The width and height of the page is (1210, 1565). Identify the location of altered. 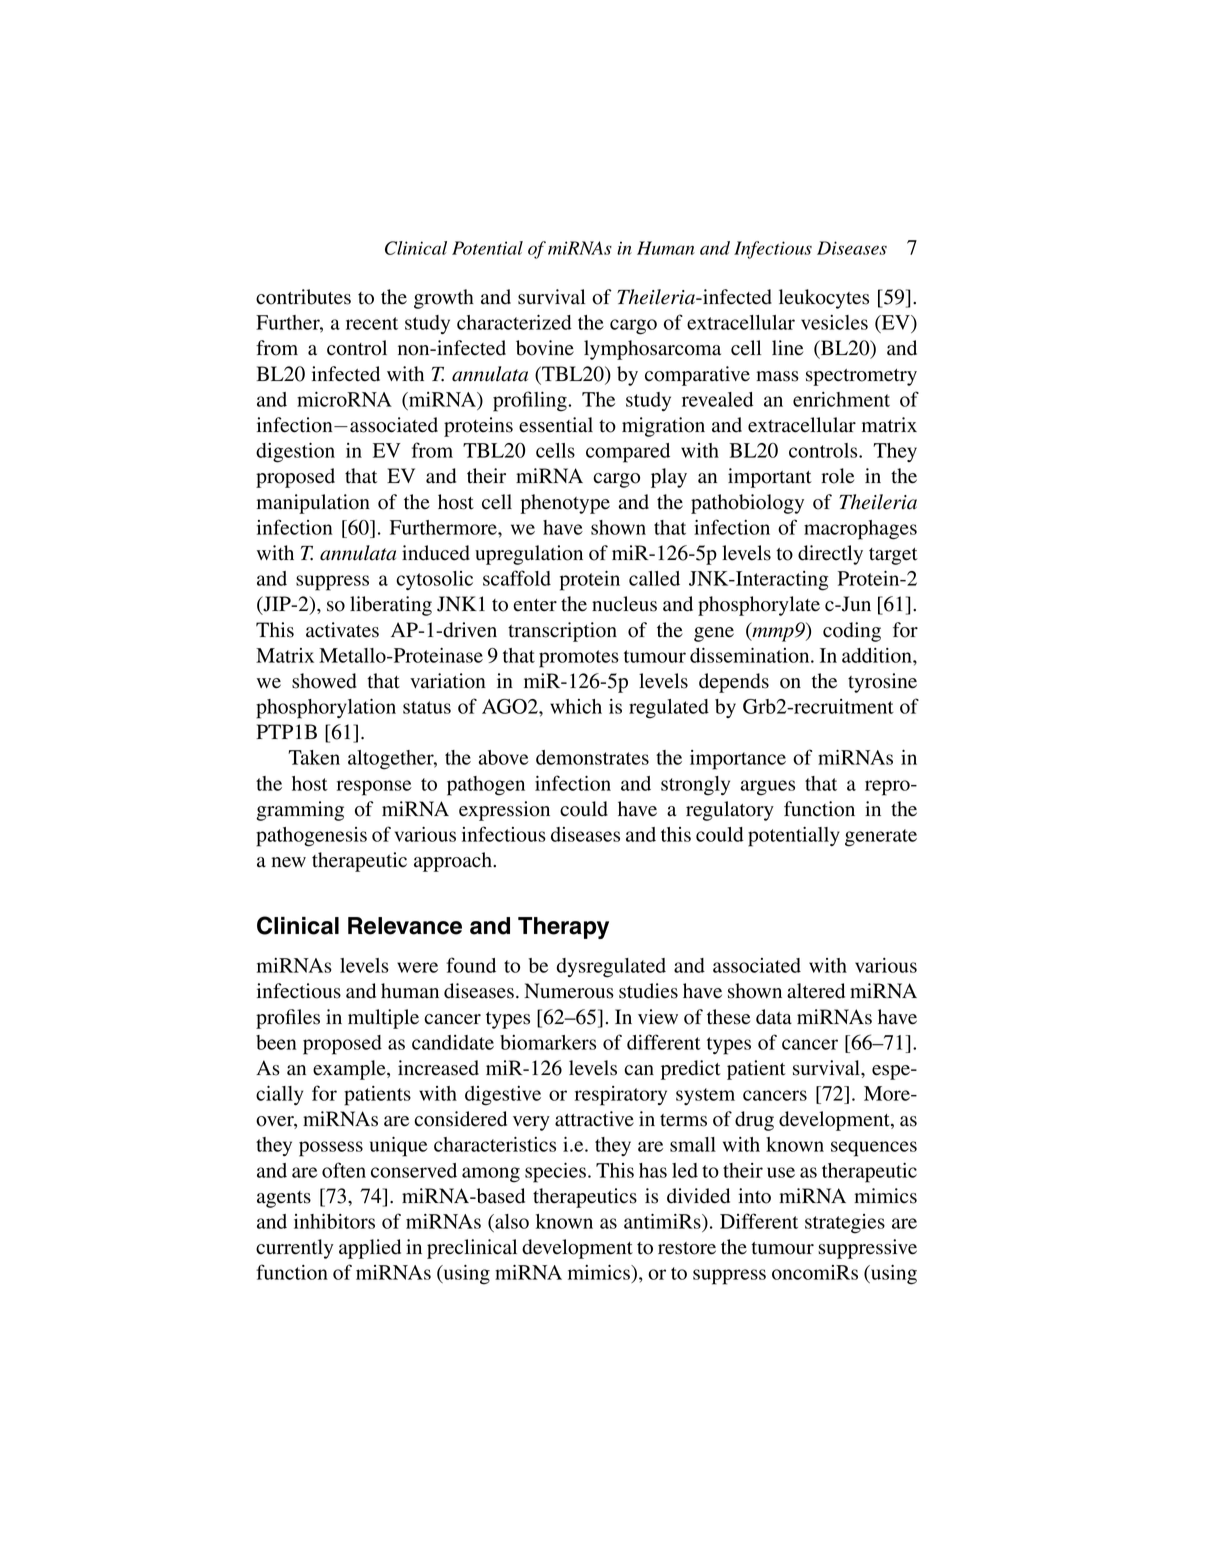
(816, 991).
